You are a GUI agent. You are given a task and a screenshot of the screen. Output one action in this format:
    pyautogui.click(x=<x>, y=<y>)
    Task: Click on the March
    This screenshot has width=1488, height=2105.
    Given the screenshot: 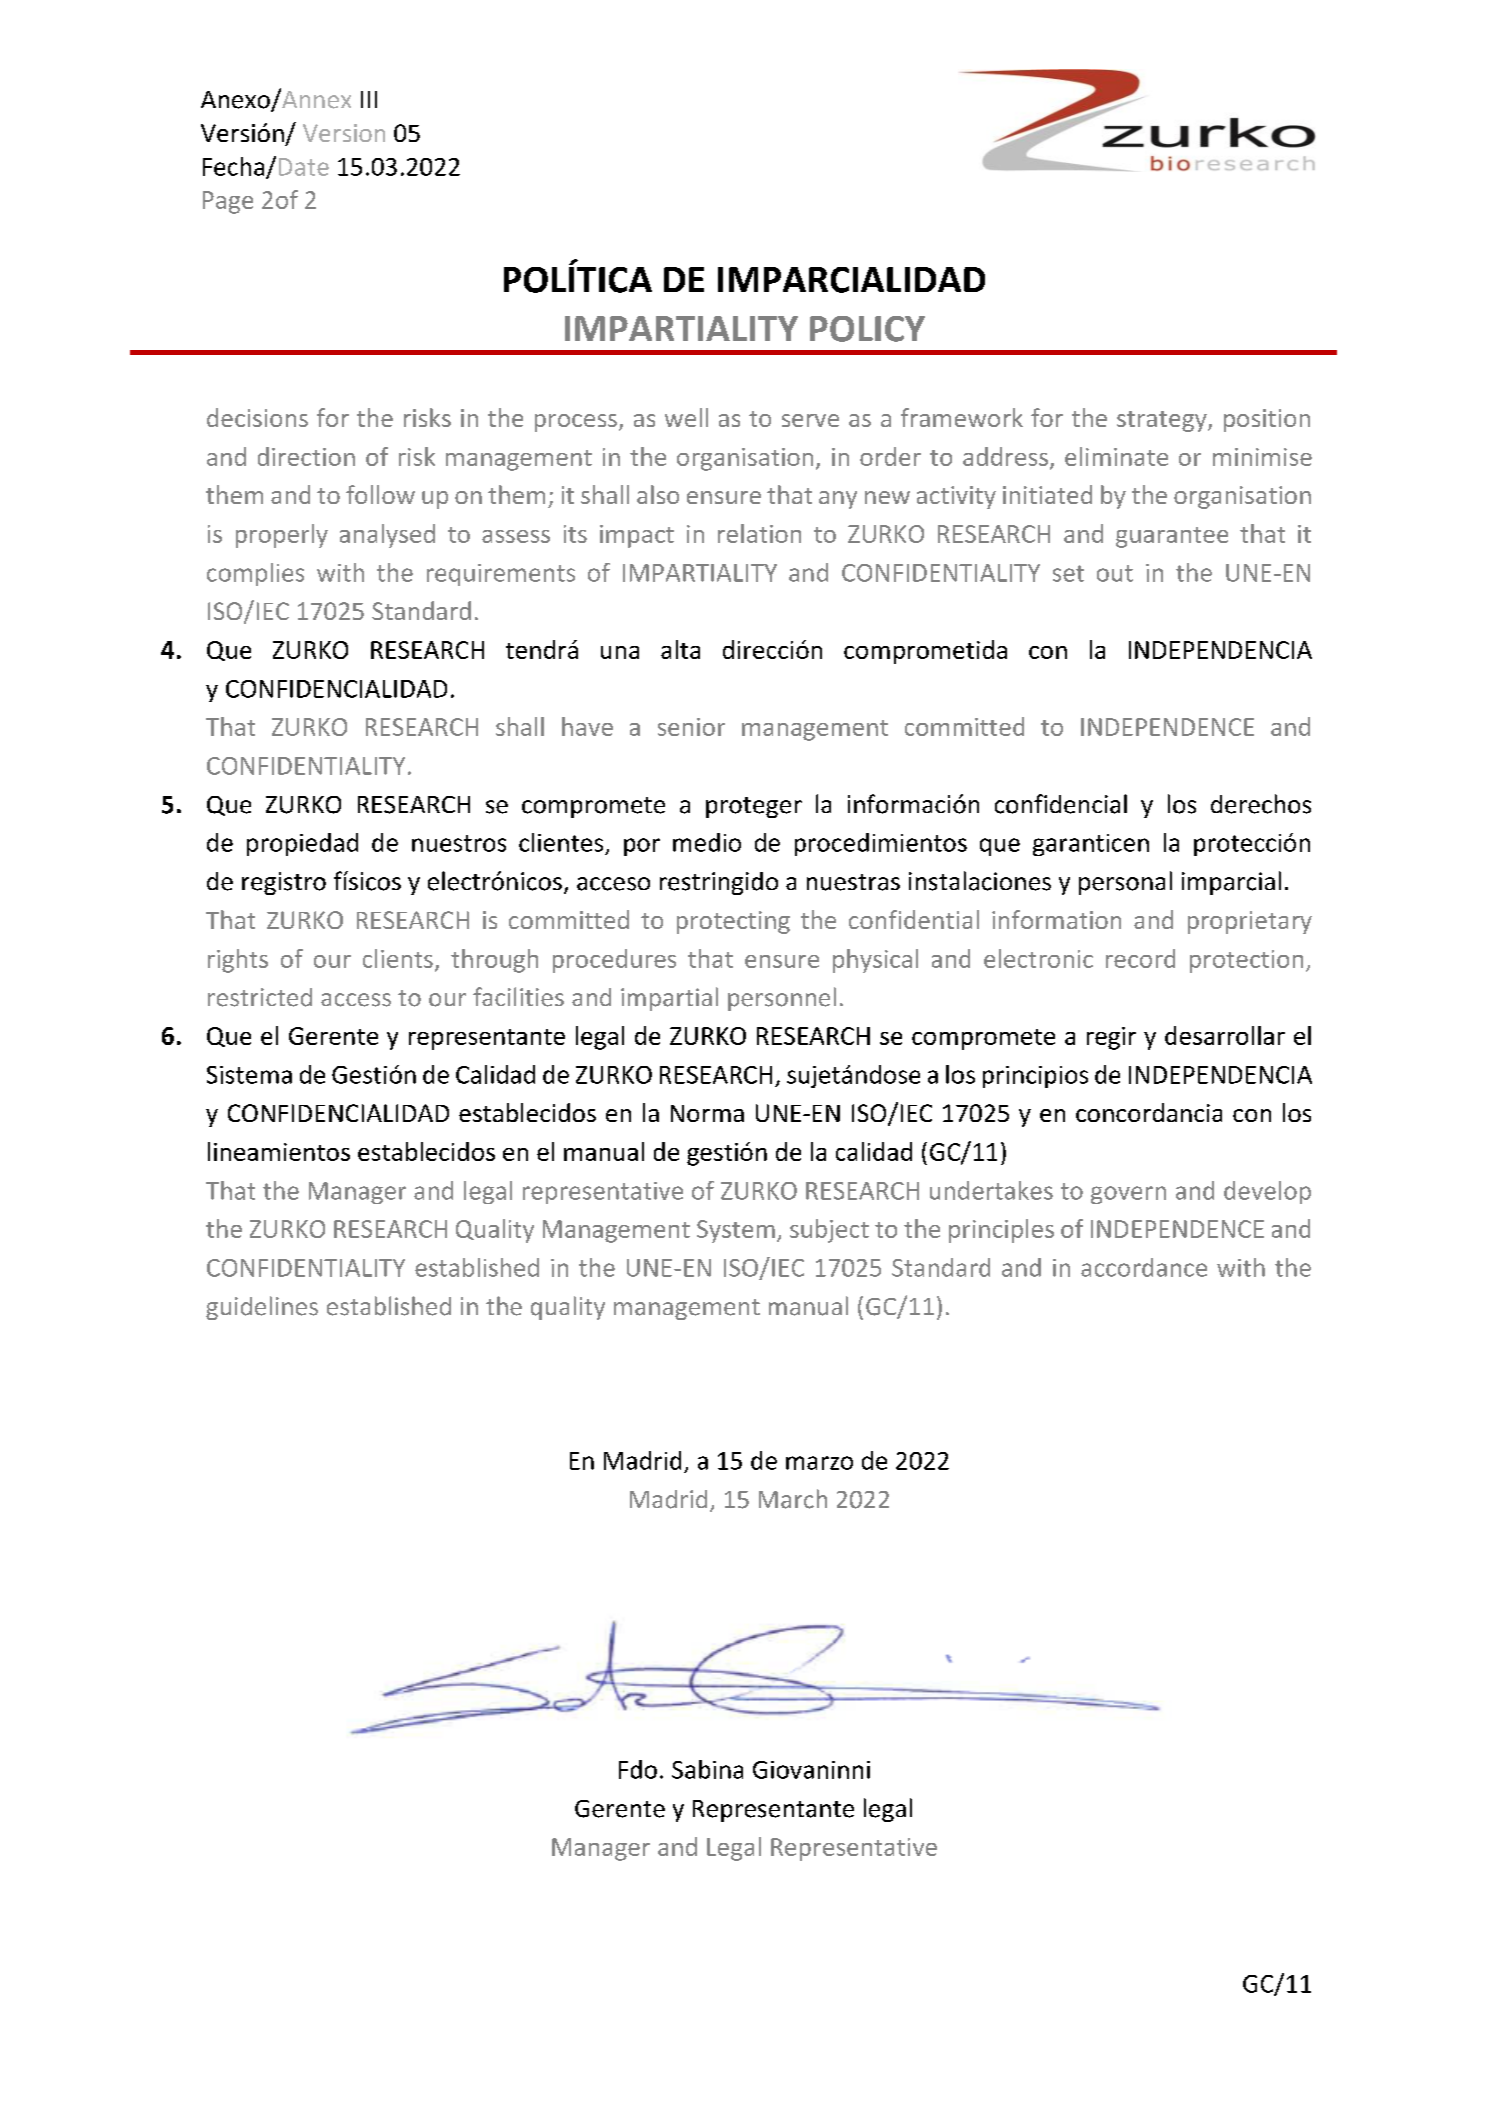 What is the action you would take?
    pyautogui.click(x=793, y=1499)
